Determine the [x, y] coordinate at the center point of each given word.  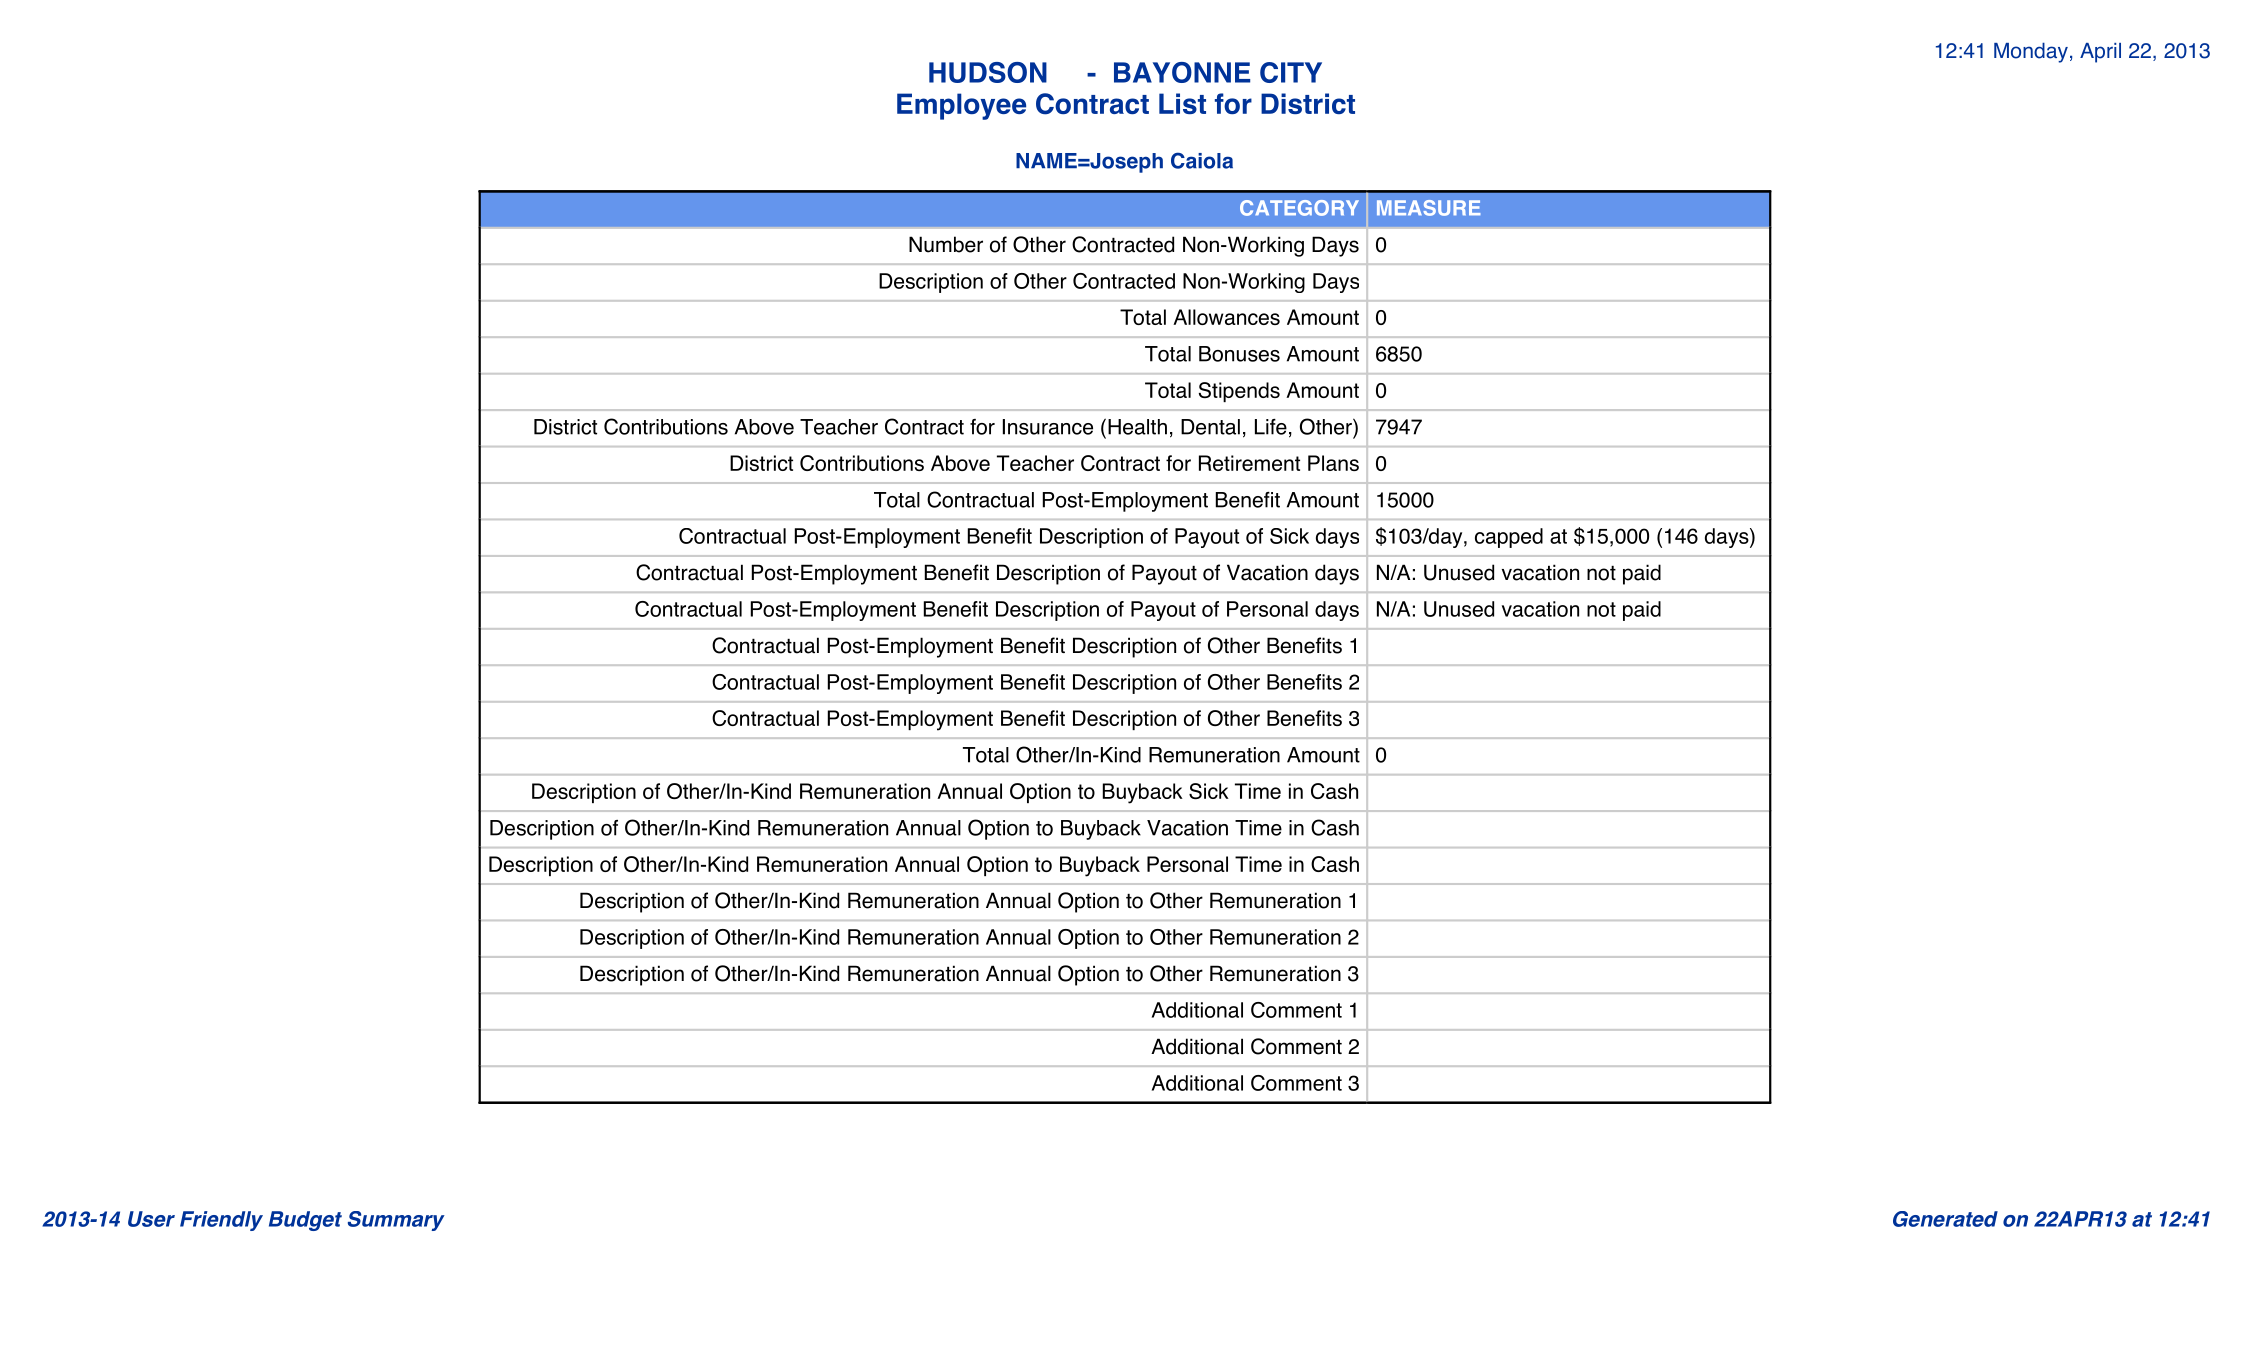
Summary [396, 1221]
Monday [2031, 52]
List [1182, 103]
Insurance [1048, 427]
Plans [1333, 463]
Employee [961, 106]
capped [1509, 538]
